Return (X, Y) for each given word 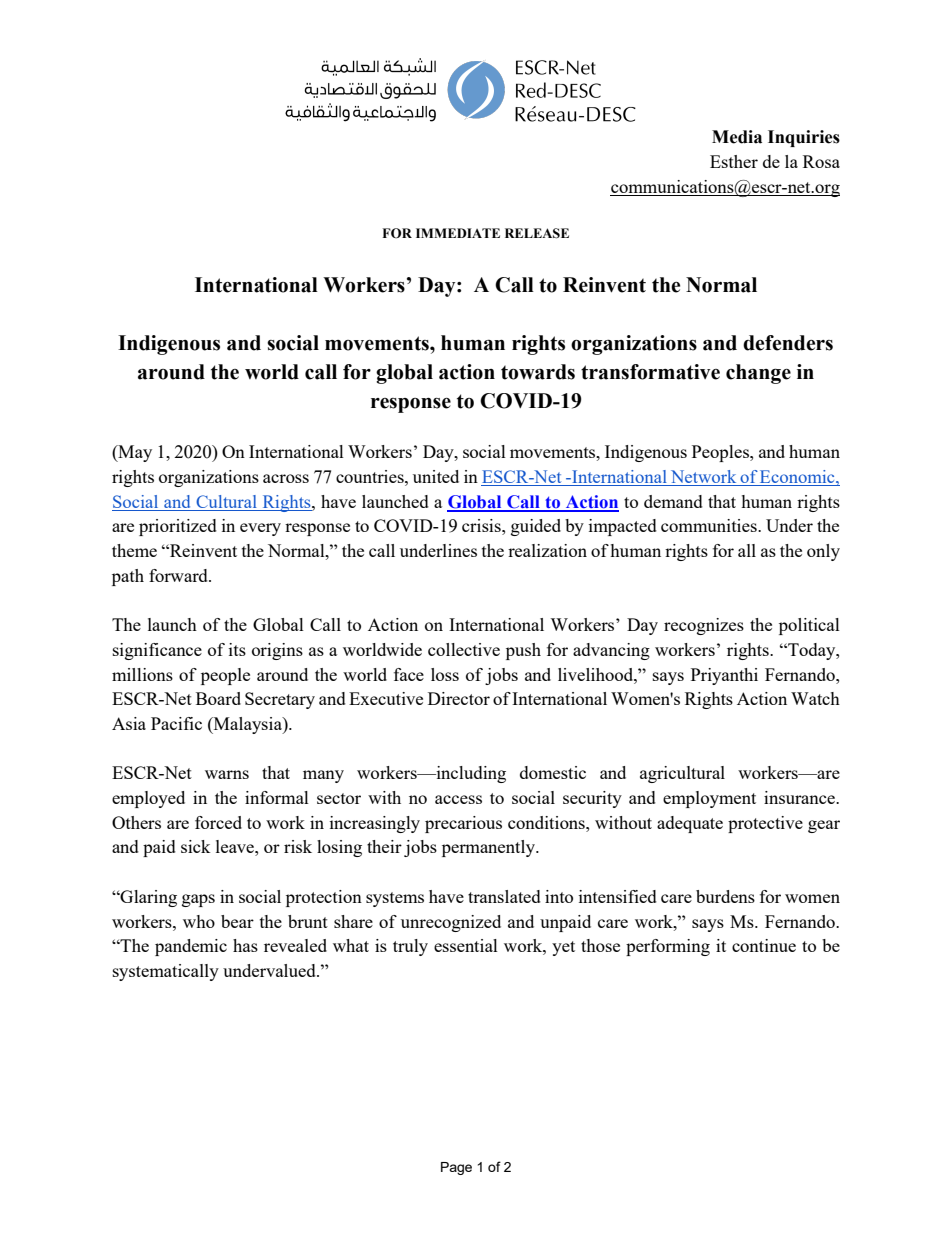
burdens (725, 896)
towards (538, 372)
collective (464, 649)
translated (504, 896)
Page (456, 1168)
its (237, 649)
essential (466, 945)
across (286, 478)
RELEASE (537, 233)
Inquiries (804, 138)
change (758, 374)
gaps (198, 900)
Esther (734, 161)
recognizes (704, 626)
